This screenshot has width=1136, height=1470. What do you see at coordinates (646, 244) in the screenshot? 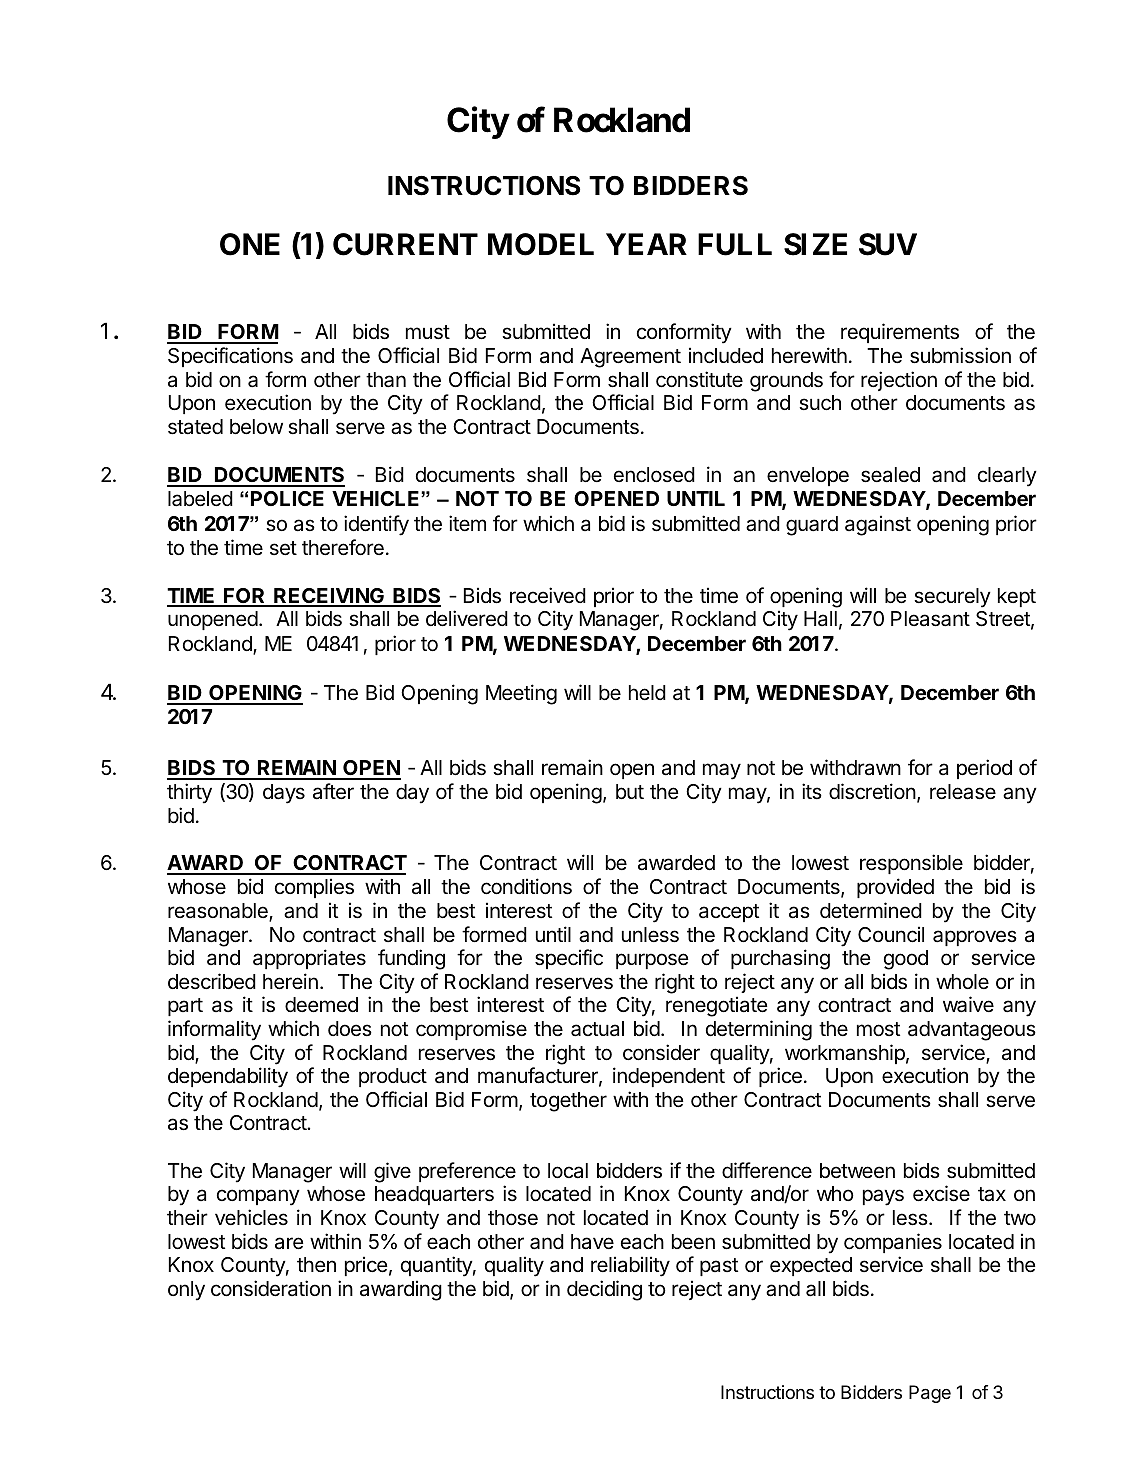
I see `YEAR` at bounding box center [646, 244].
